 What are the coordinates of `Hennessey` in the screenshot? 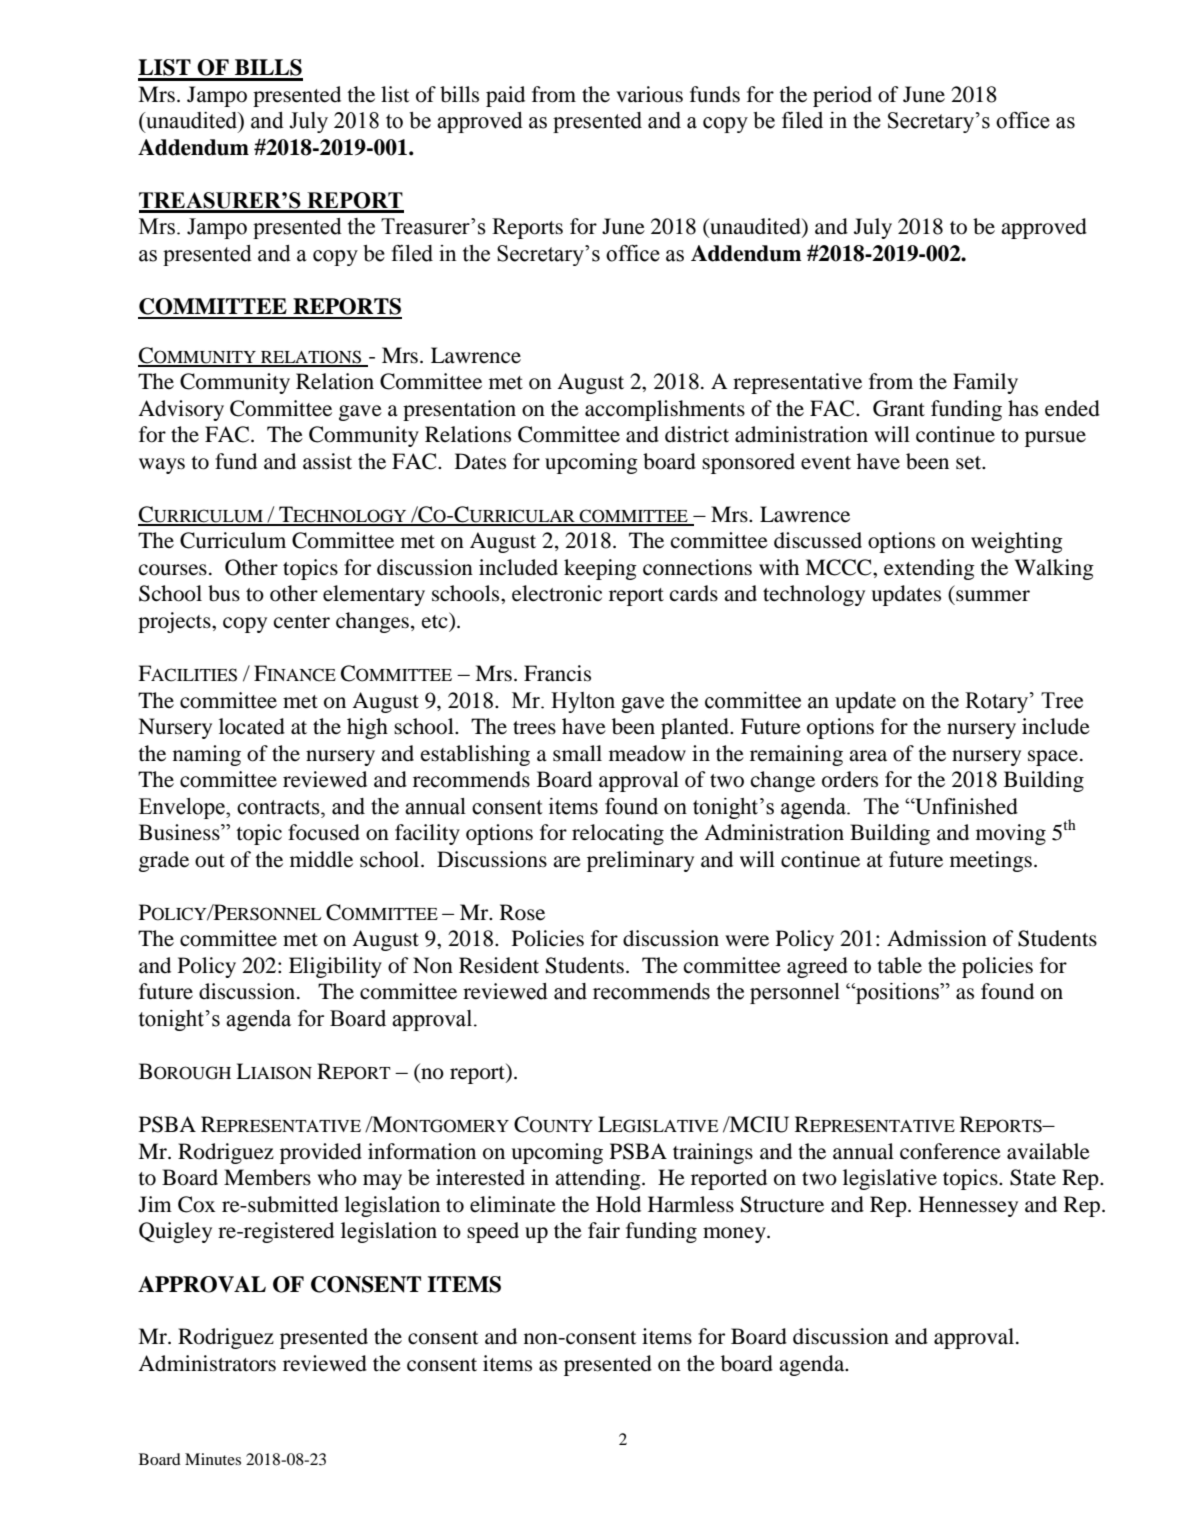 It's located at (968, 1206).
